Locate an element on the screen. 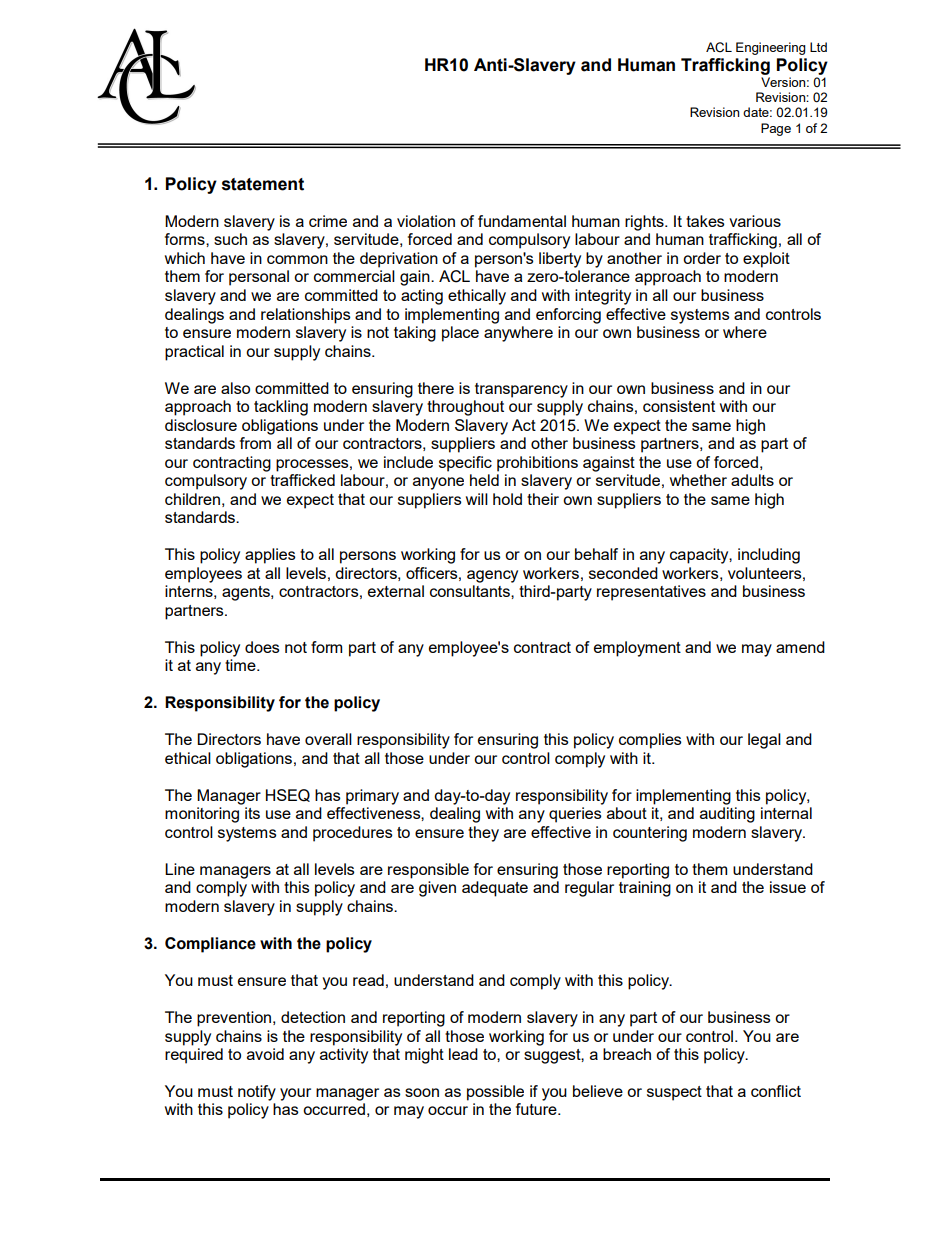  conflict is located at coordinates (776, 1091).
